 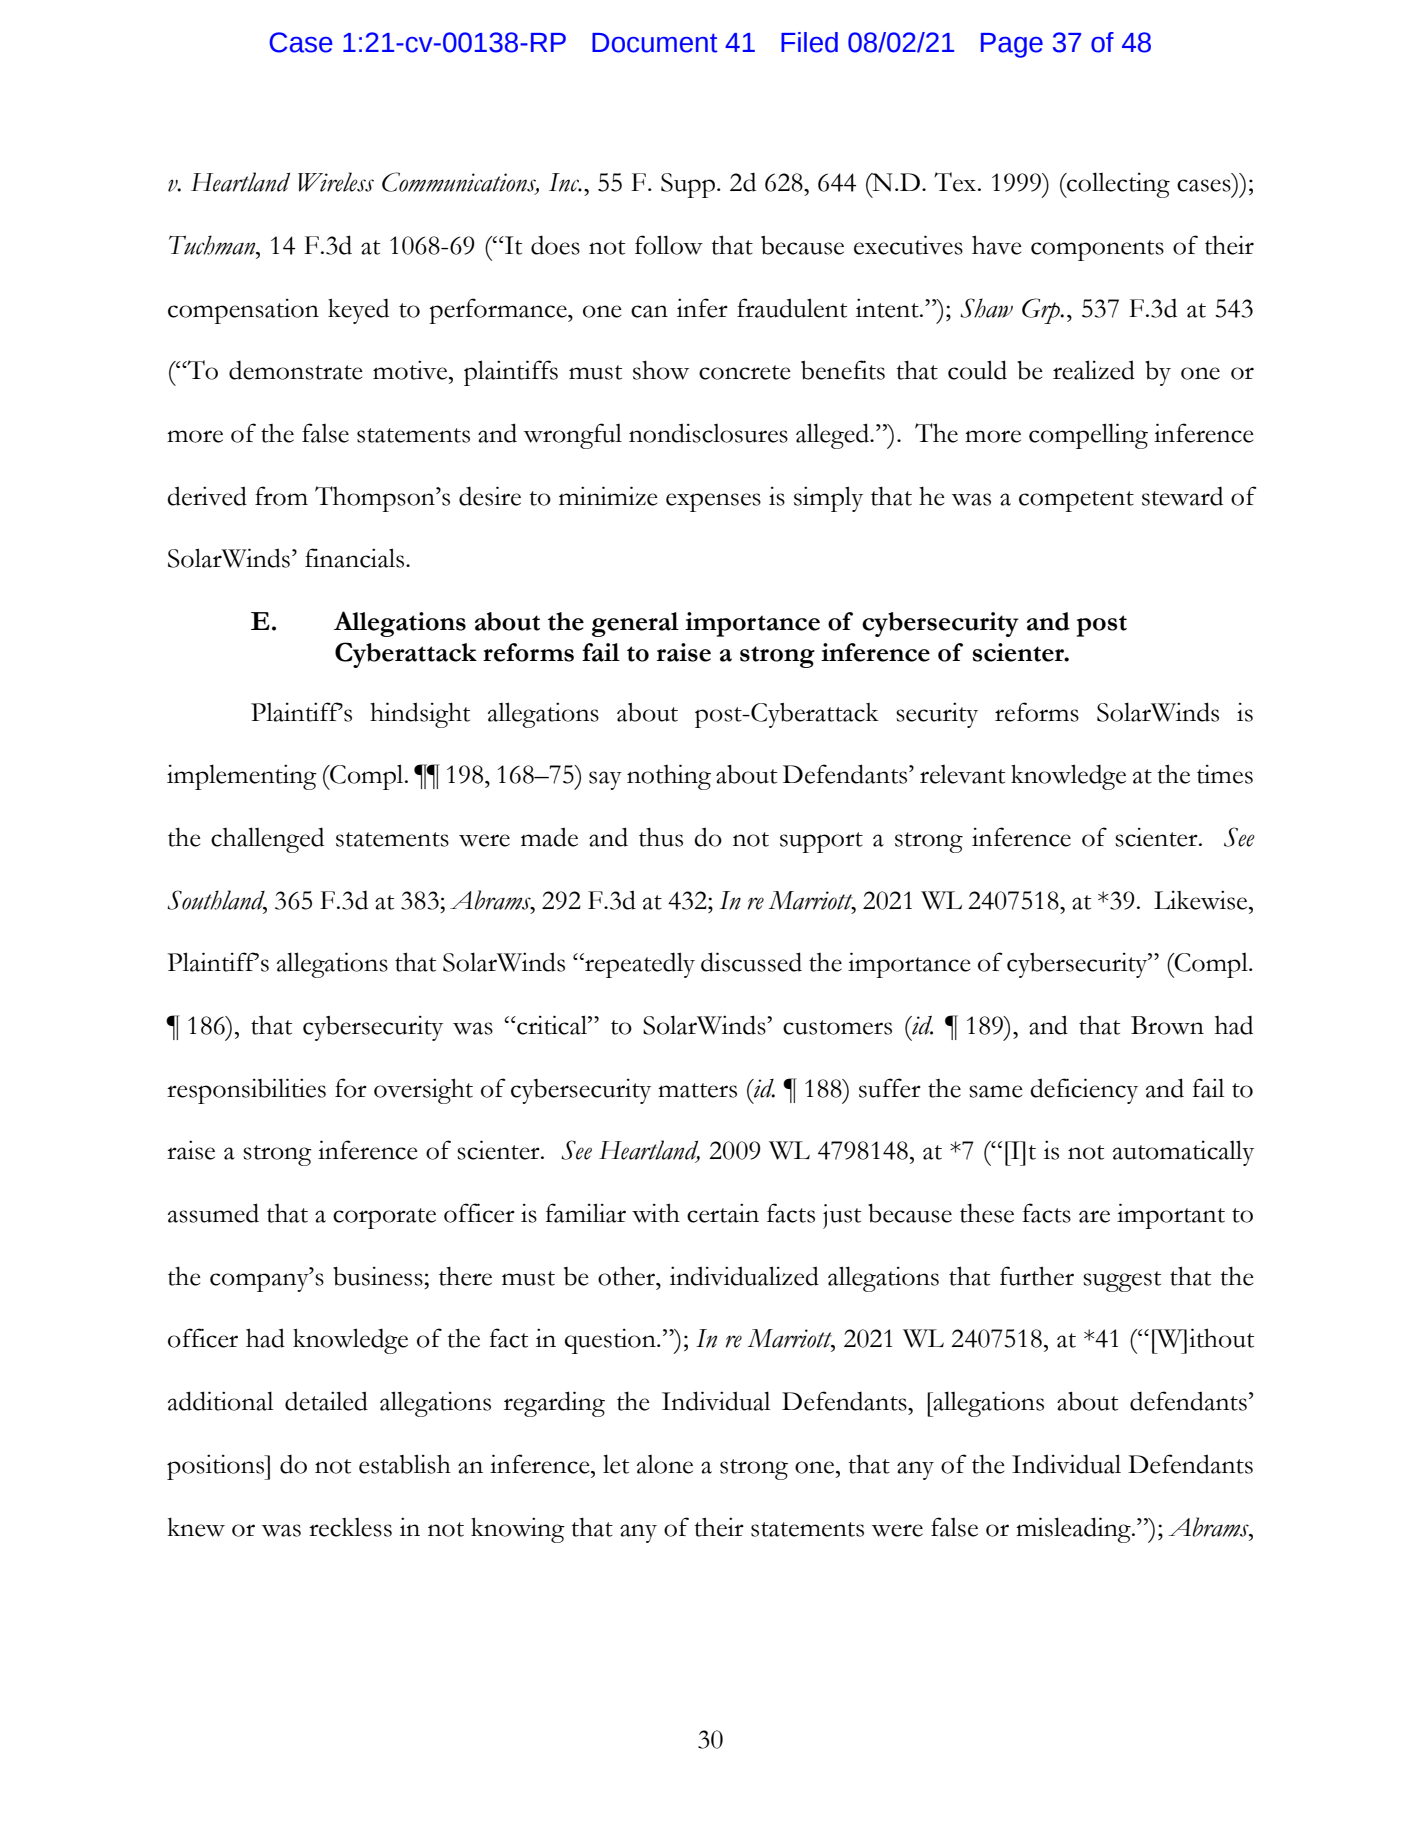 I want to click on Page, so click(x=1012, y=45).
